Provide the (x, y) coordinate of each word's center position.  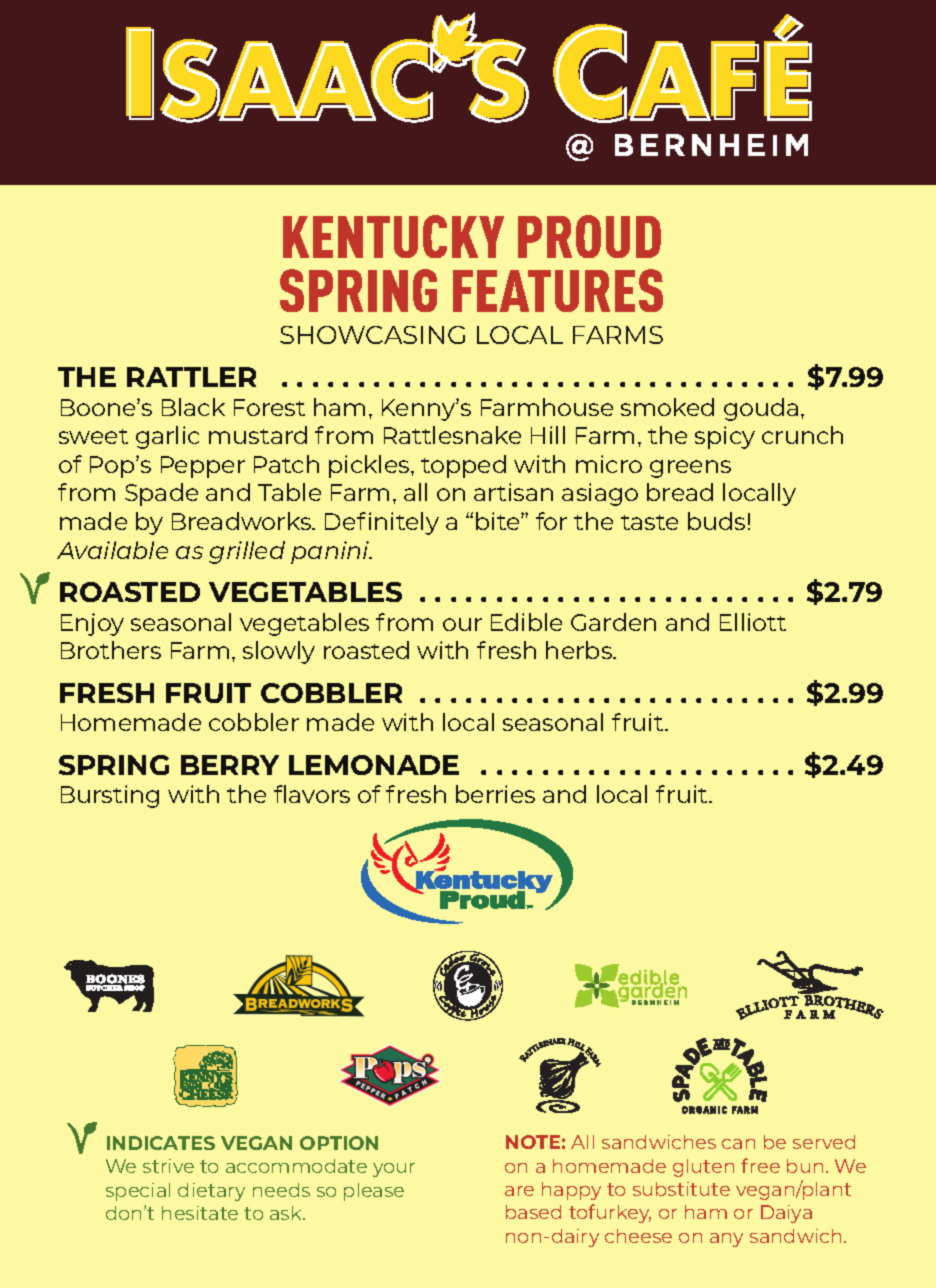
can (738, 1144)
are (519, 1191)
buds (716, 521)
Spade (161, 494)
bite (499, 521)
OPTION (339, 1143)
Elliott (753, 622)
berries (495, 794)
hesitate (200, 1213)
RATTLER (191, 377)
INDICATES (161, 1143)
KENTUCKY (393, 236)
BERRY (230, 765)
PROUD (589, 236)
